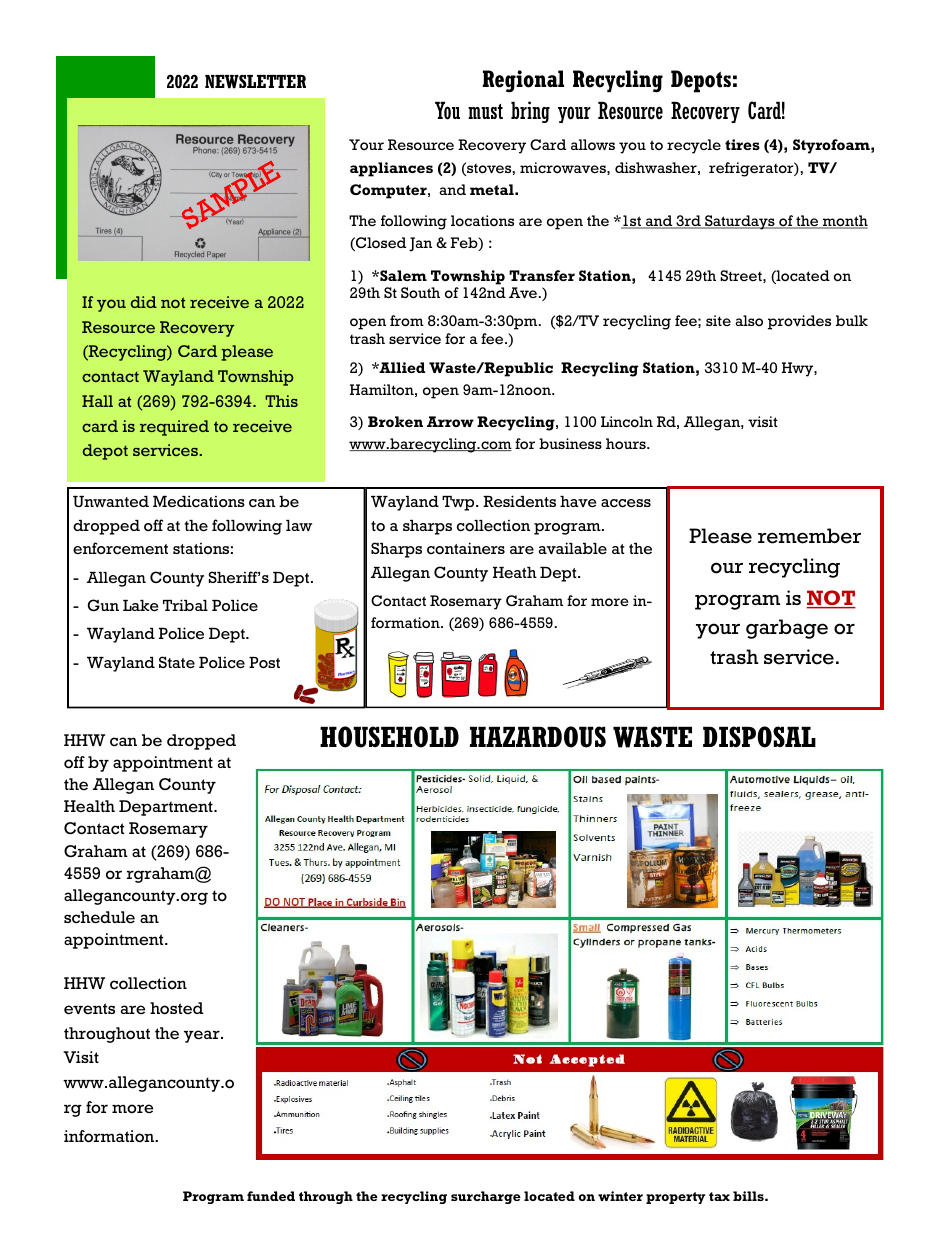 This screenshot has width=952, height=1233. I want to click on year, so click(203, 1036).
